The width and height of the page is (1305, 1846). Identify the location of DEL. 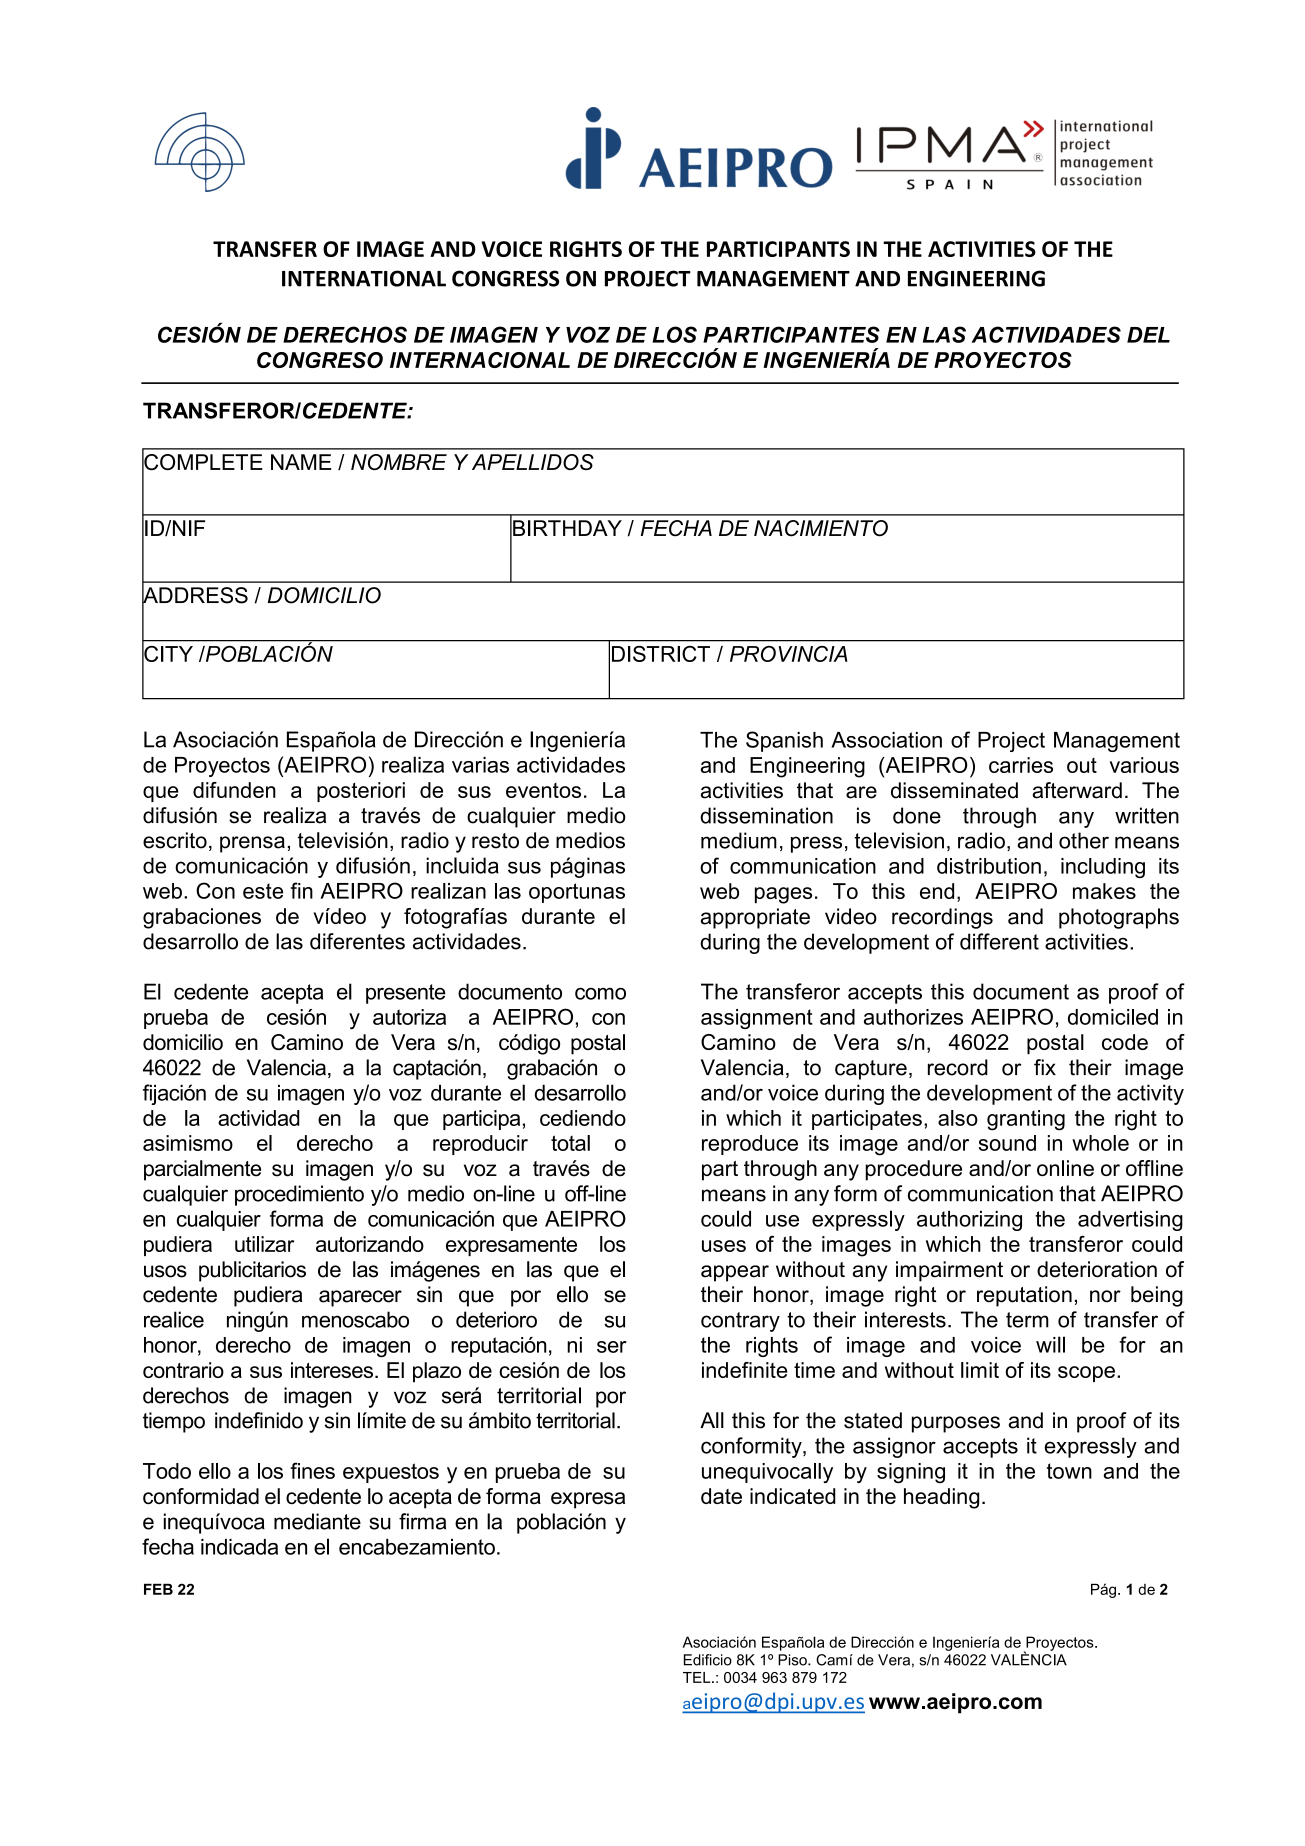
(1148, 335).
